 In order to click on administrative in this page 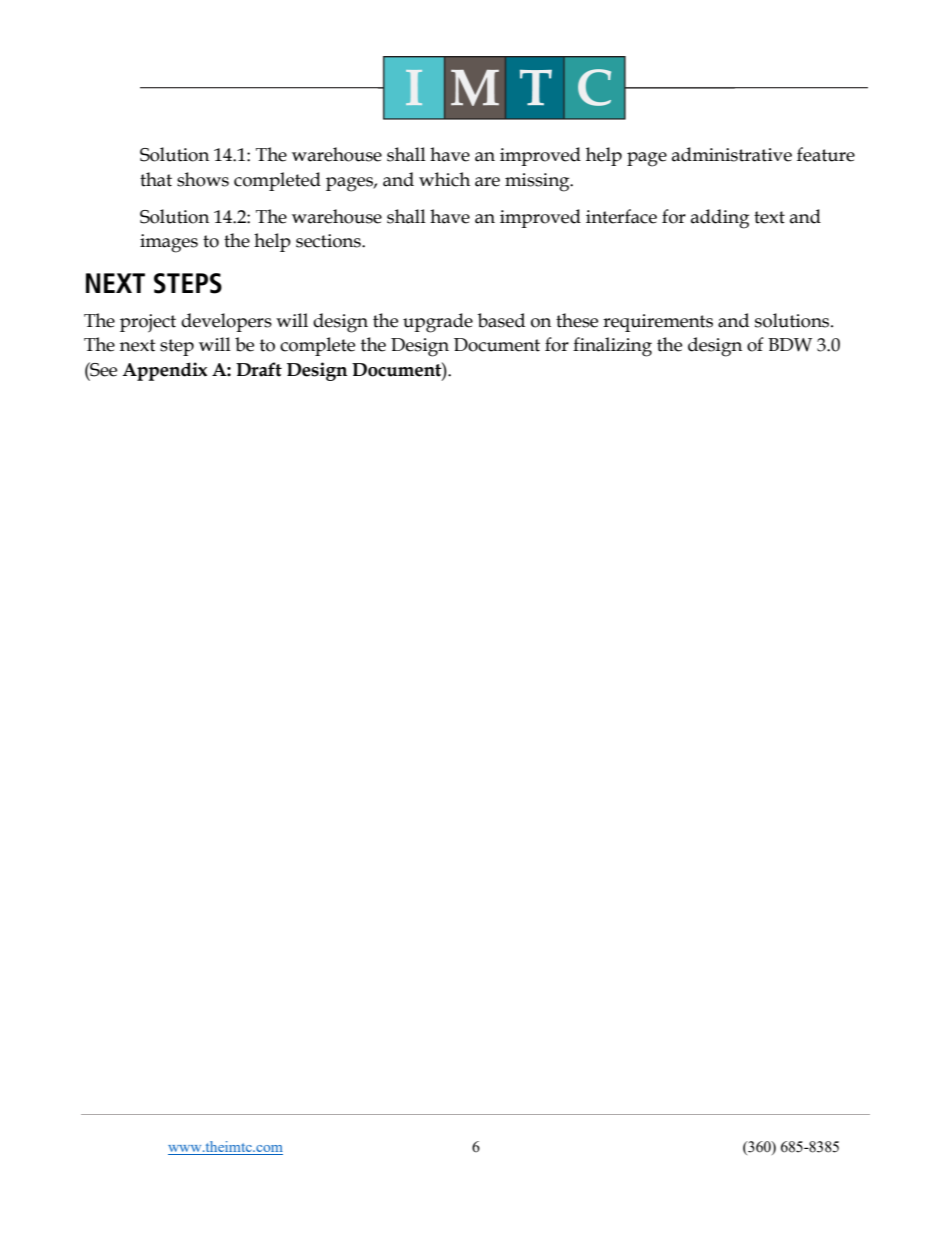, I will do `click(732, 154)`.
